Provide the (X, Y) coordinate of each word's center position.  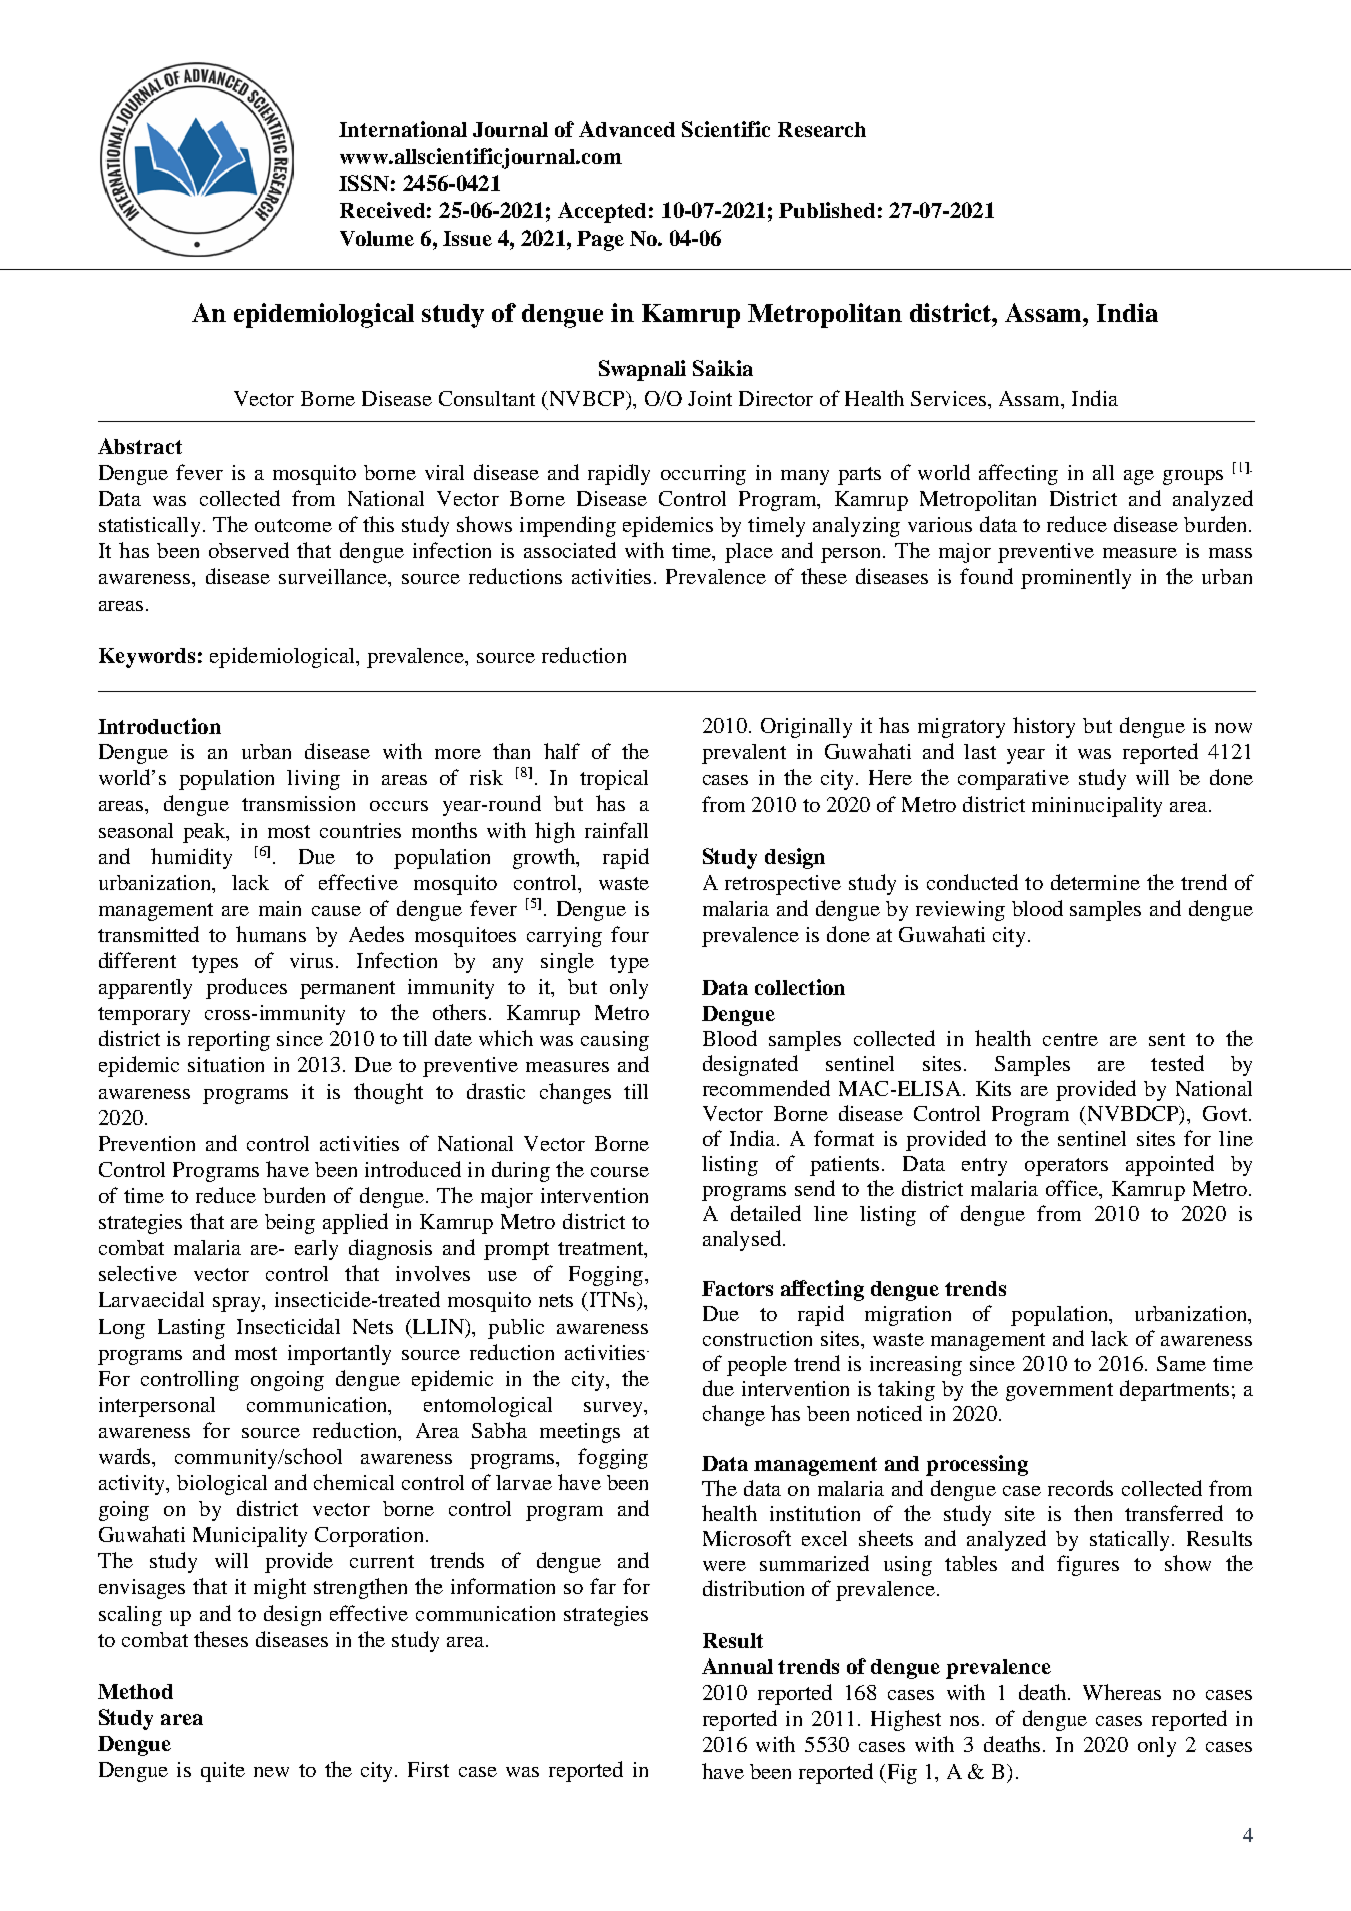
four (630, 934)
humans (271, 934)
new (271, 1772)
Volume (377, 238)
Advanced (627, 129)
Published (827, 210)
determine (1095, 882)
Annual (737, 1666)
